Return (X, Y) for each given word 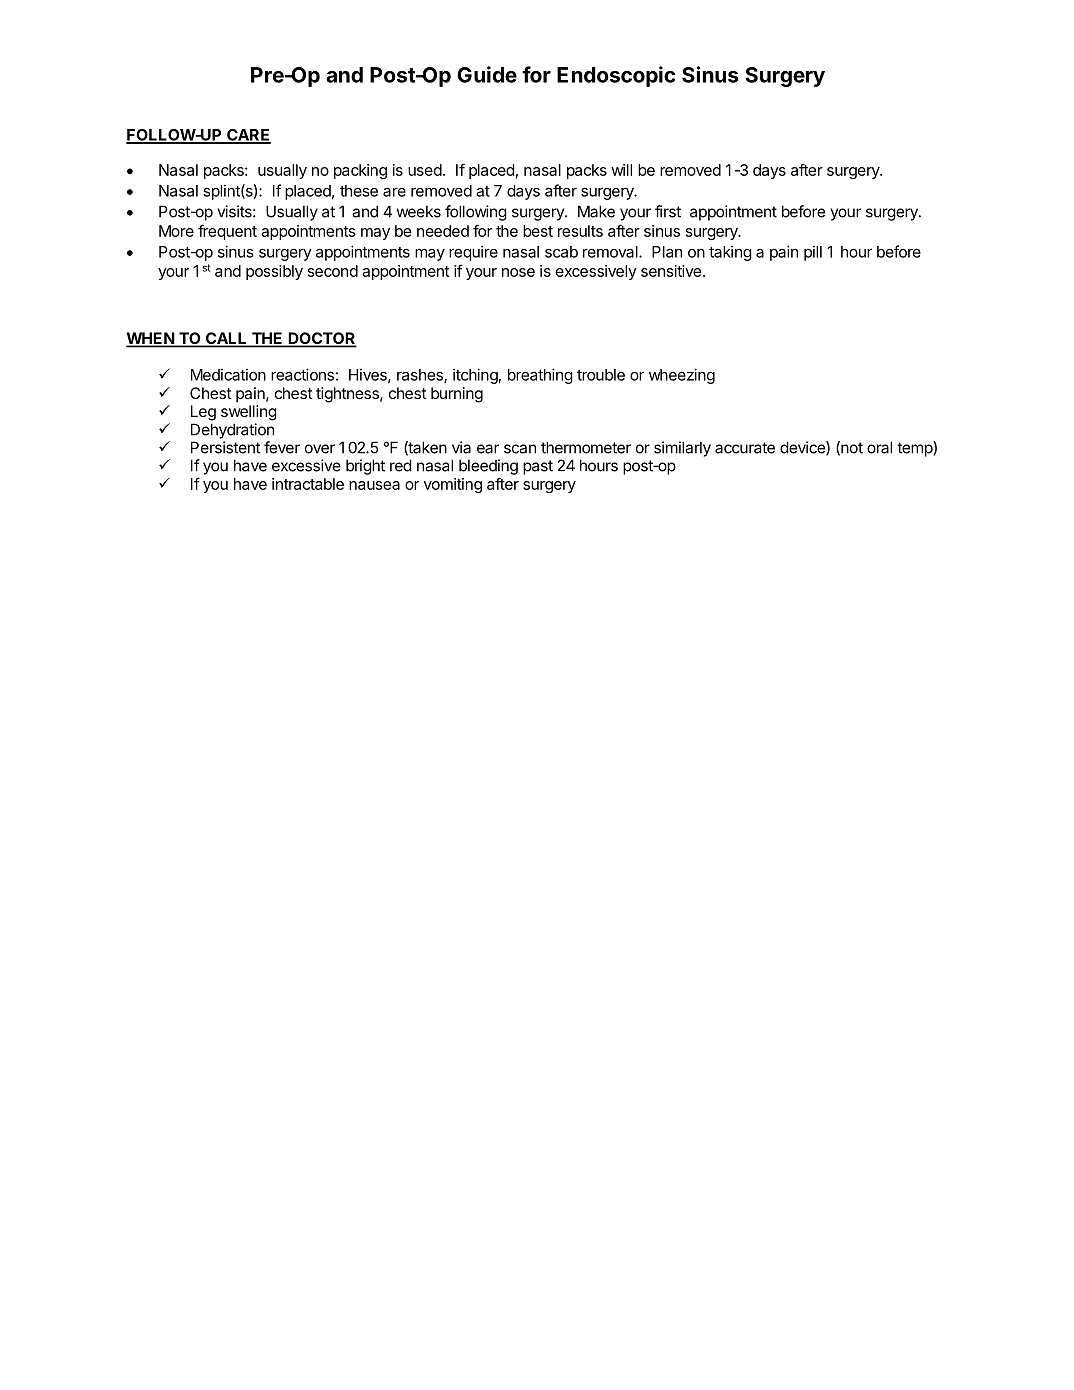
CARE (248, 136)
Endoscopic (616, 76)
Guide (487, 74)
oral (879, 447)
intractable (308, 484)
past (538, 467)
